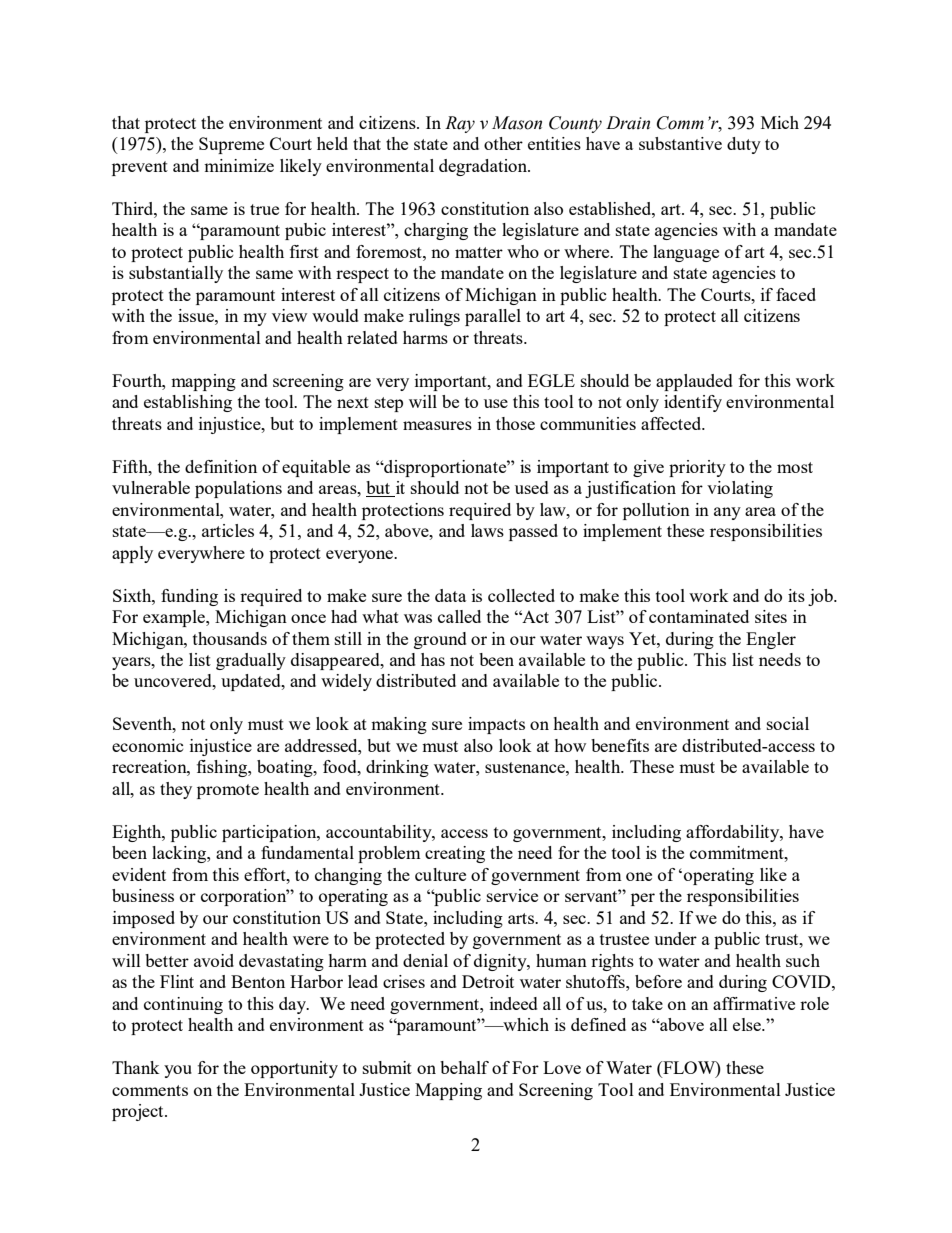 This screenshot has height=1233, width=952. What do you see at coordinates (231, 145) in the screenshot?
I see `Supreme` at bounding box center [231, 145].
